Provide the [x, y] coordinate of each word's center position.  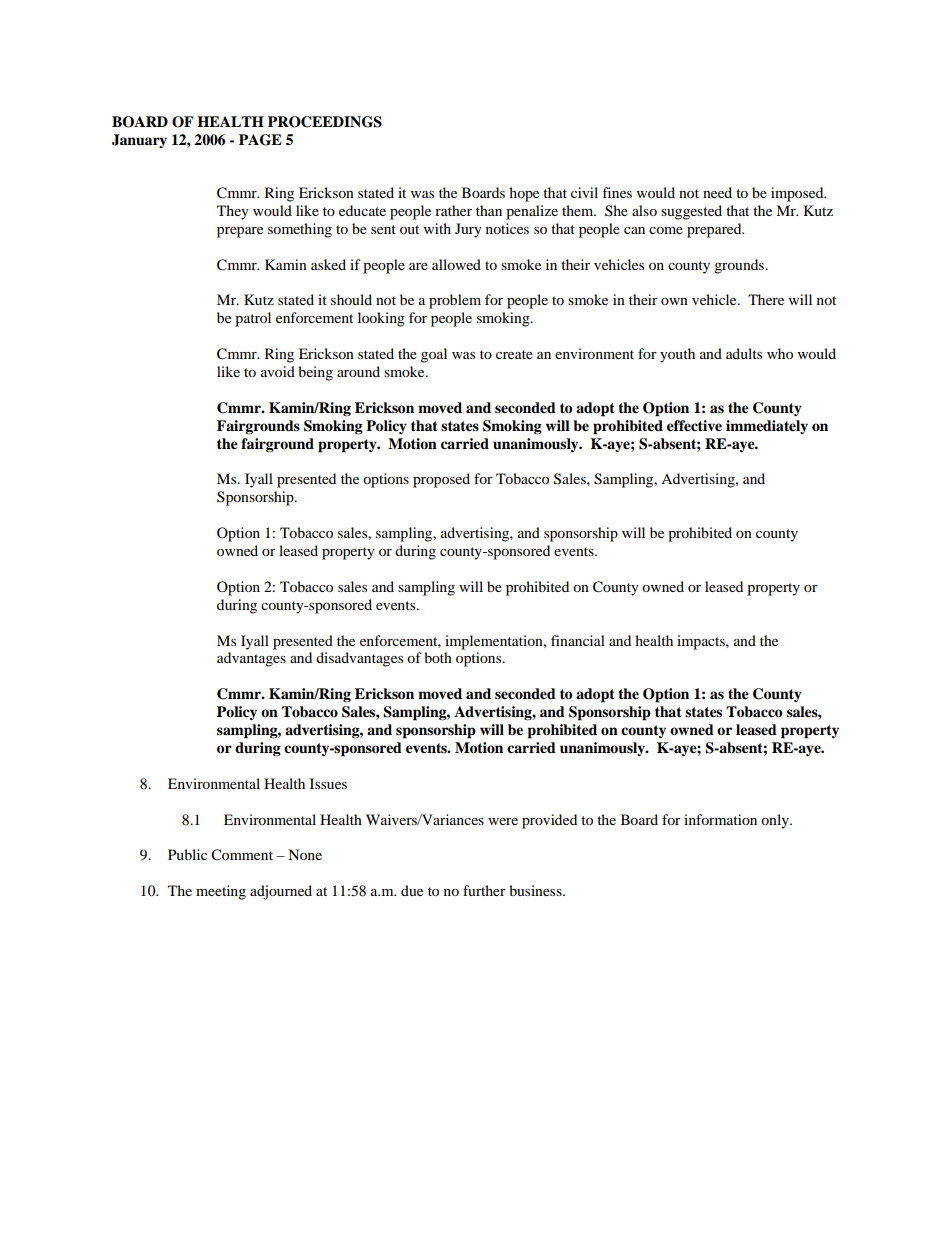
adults [744, 353]
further [484, 890]
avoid [278, 371]
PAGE [260, 140]
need [717, 192]
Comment [242, 855]
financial [578, 640]
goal [434, 355]
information [720, 819]
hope [524, 194]
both [438, 657]
